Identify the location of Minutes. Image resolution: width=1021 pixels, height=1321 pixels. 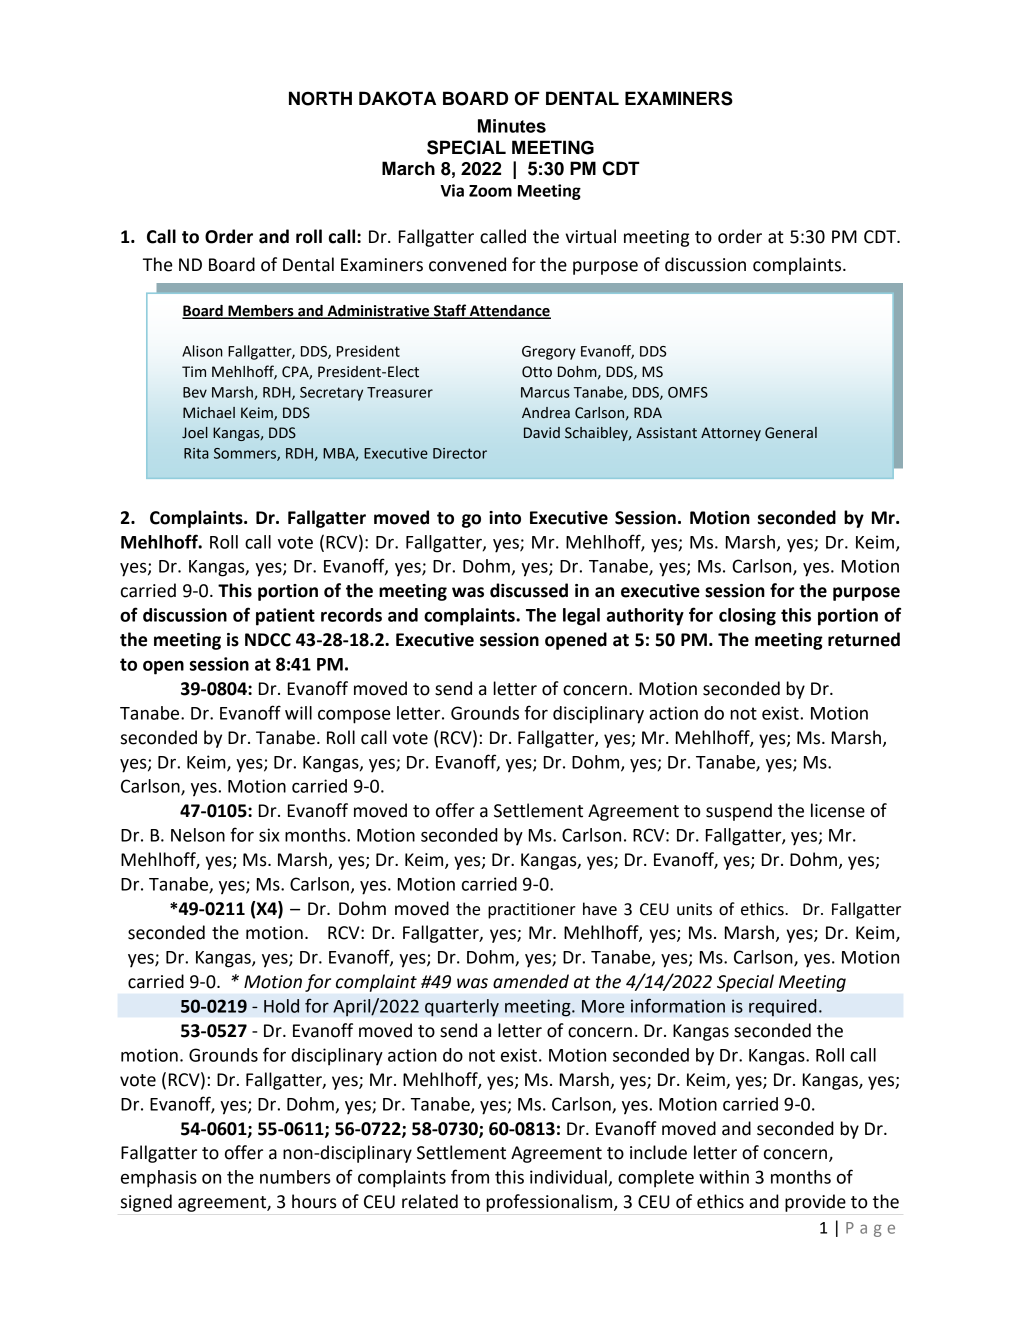
(512, 126).
